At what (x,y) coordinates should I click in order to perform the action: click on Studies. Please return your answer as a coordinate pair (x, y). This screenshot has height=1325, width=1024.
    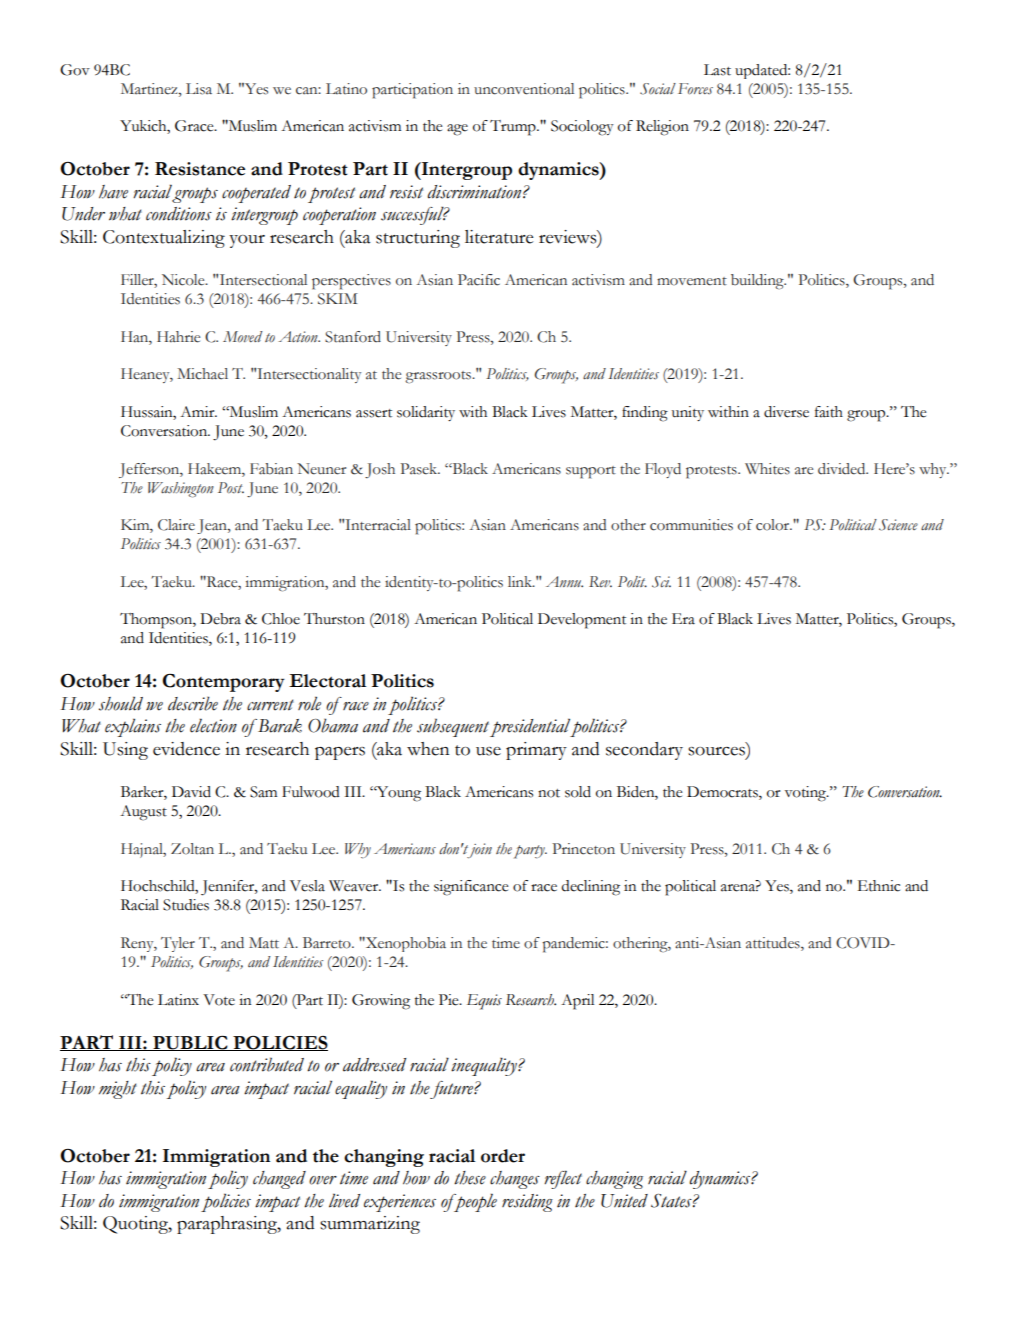
    Looking at the image, I should click on (186, 905).
